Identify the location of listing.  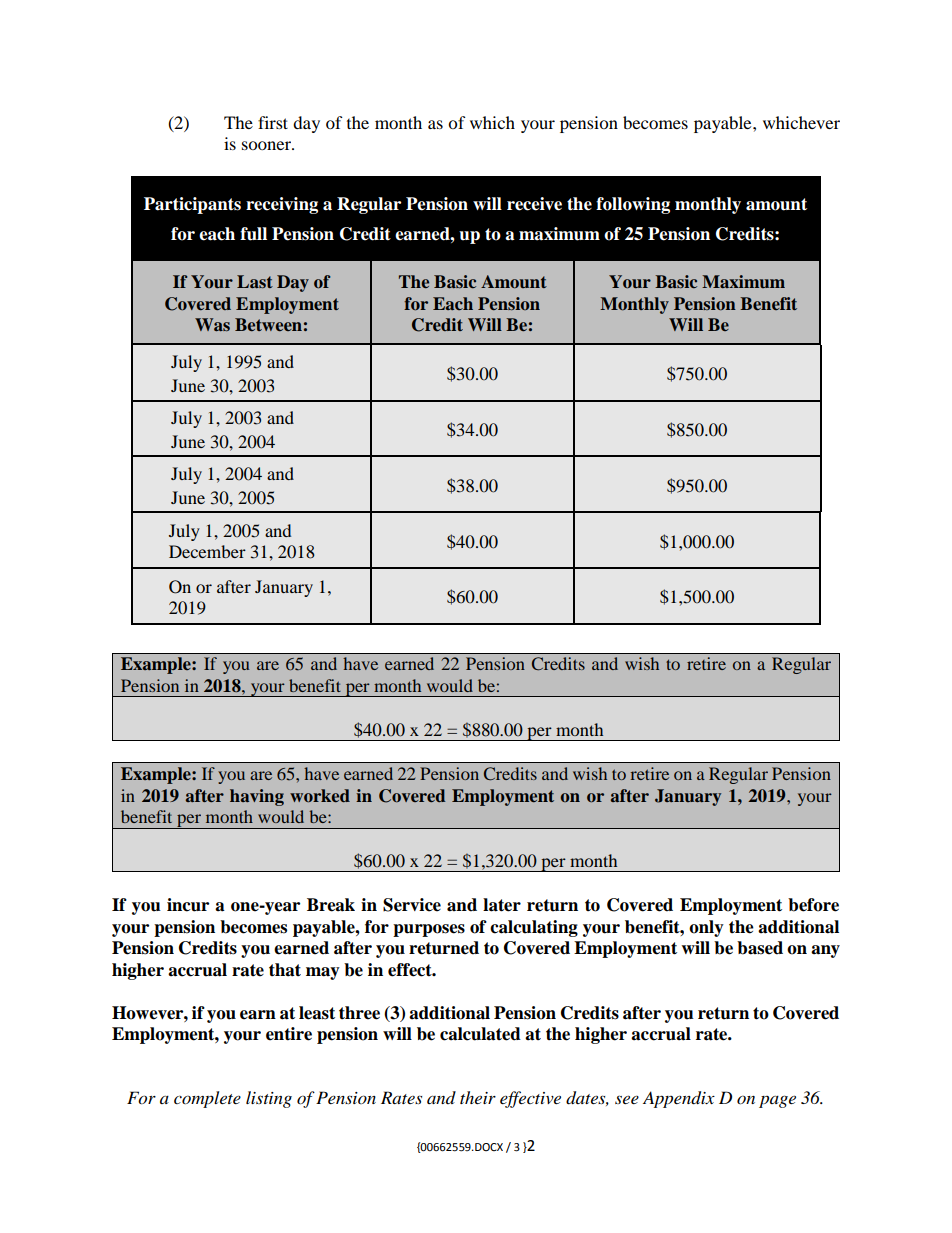
(269, 1099).
